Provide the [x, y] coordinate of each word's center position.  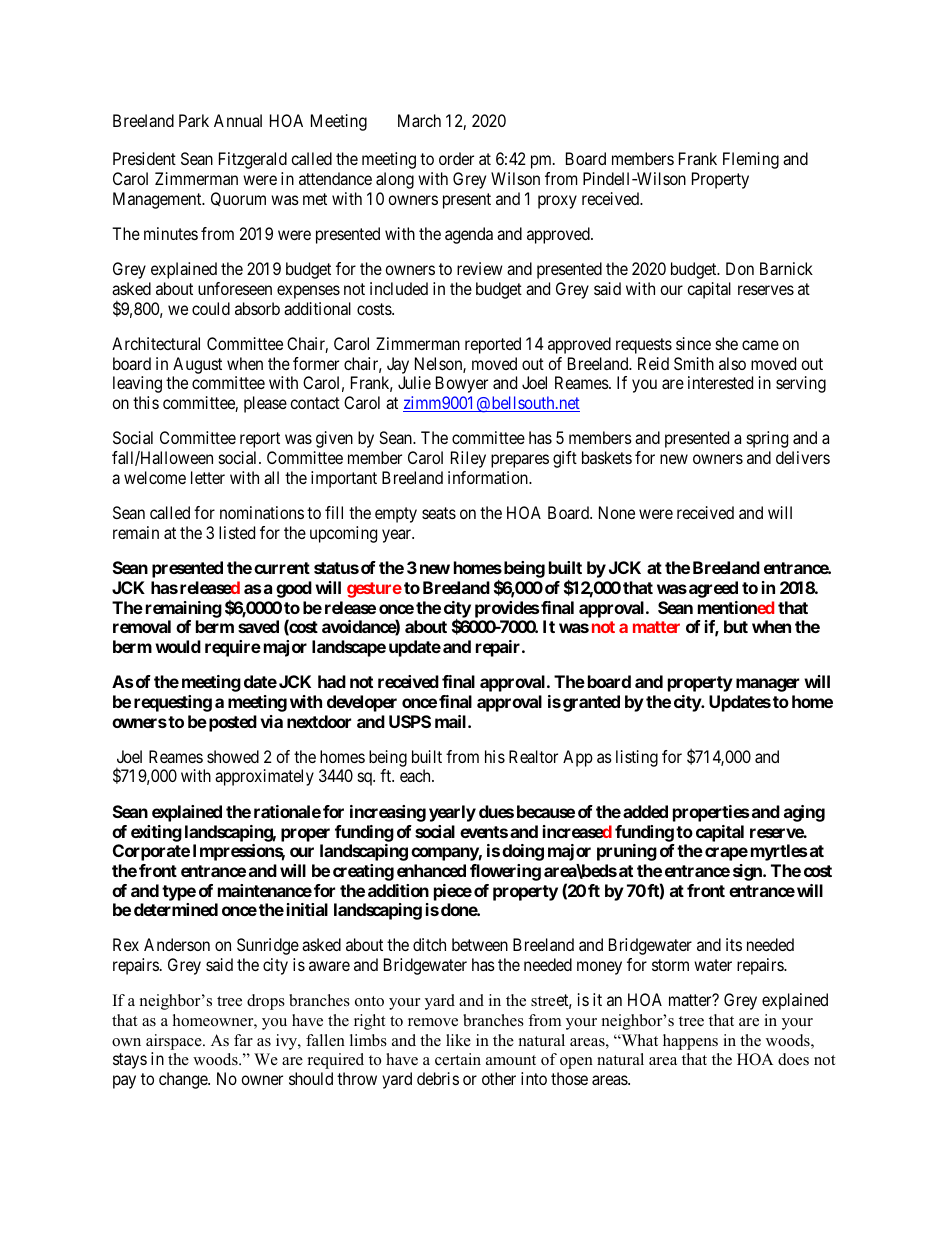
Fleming [751, 160]
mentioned [736, 607]
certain [458, 1059]
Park [194, 120]
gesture [374, 590]
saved [258, 626]
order [456, 158]
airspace [175, 1042]
